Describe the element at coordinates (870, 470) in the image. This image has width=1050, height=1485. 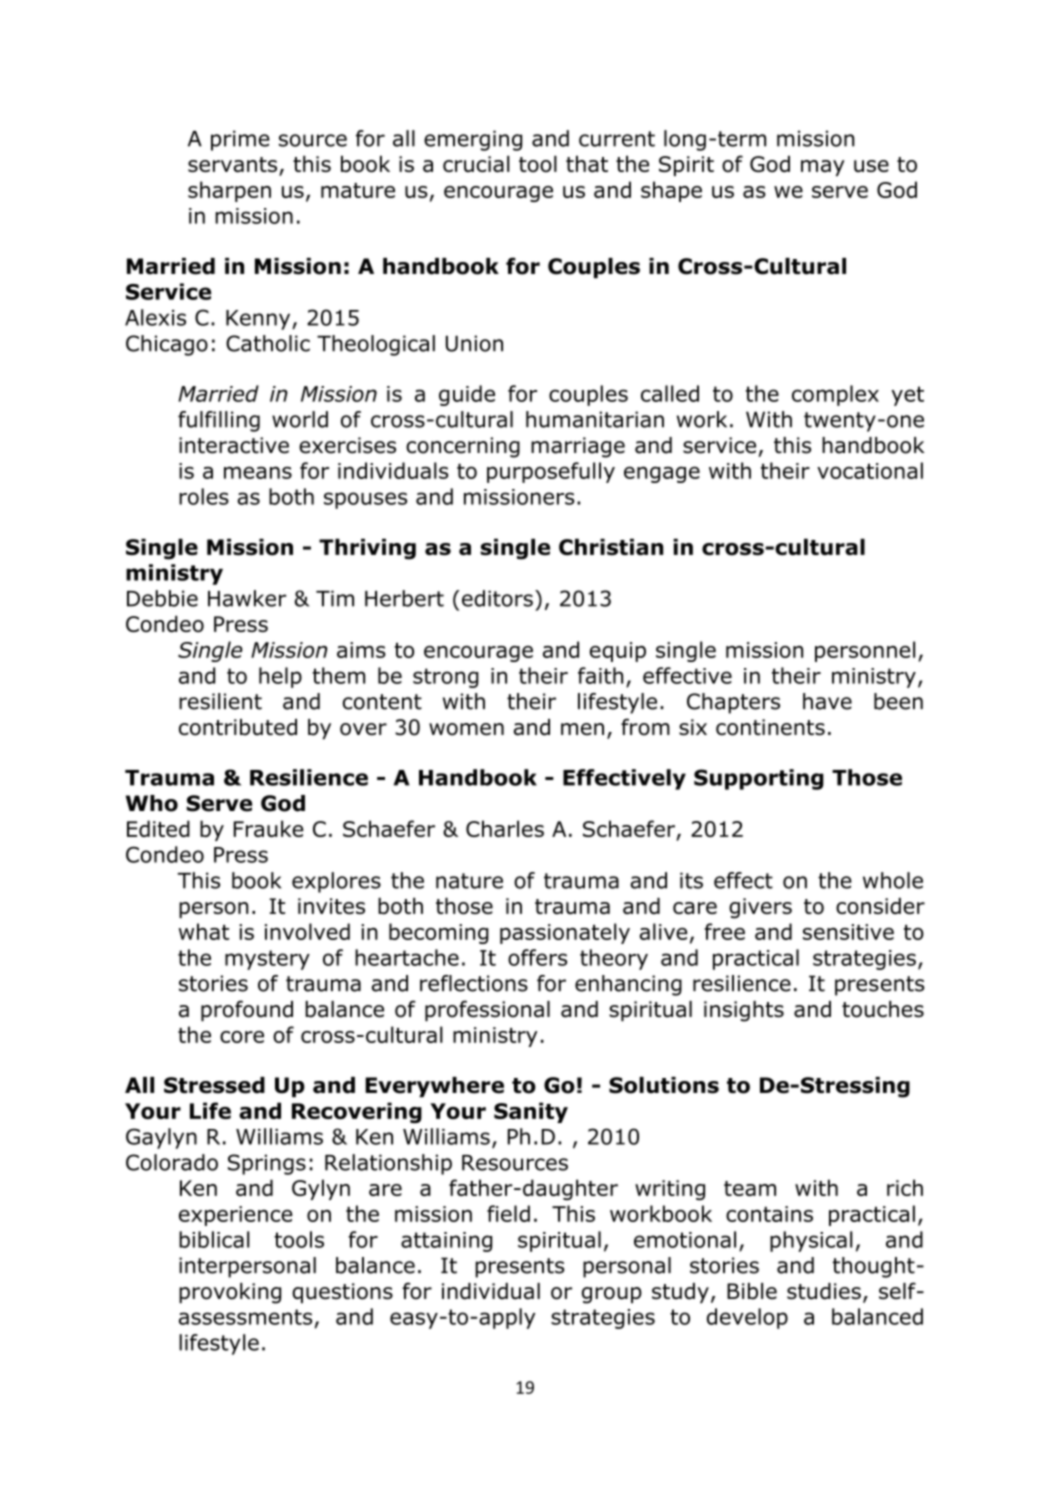
I see `vocational` at that location.
